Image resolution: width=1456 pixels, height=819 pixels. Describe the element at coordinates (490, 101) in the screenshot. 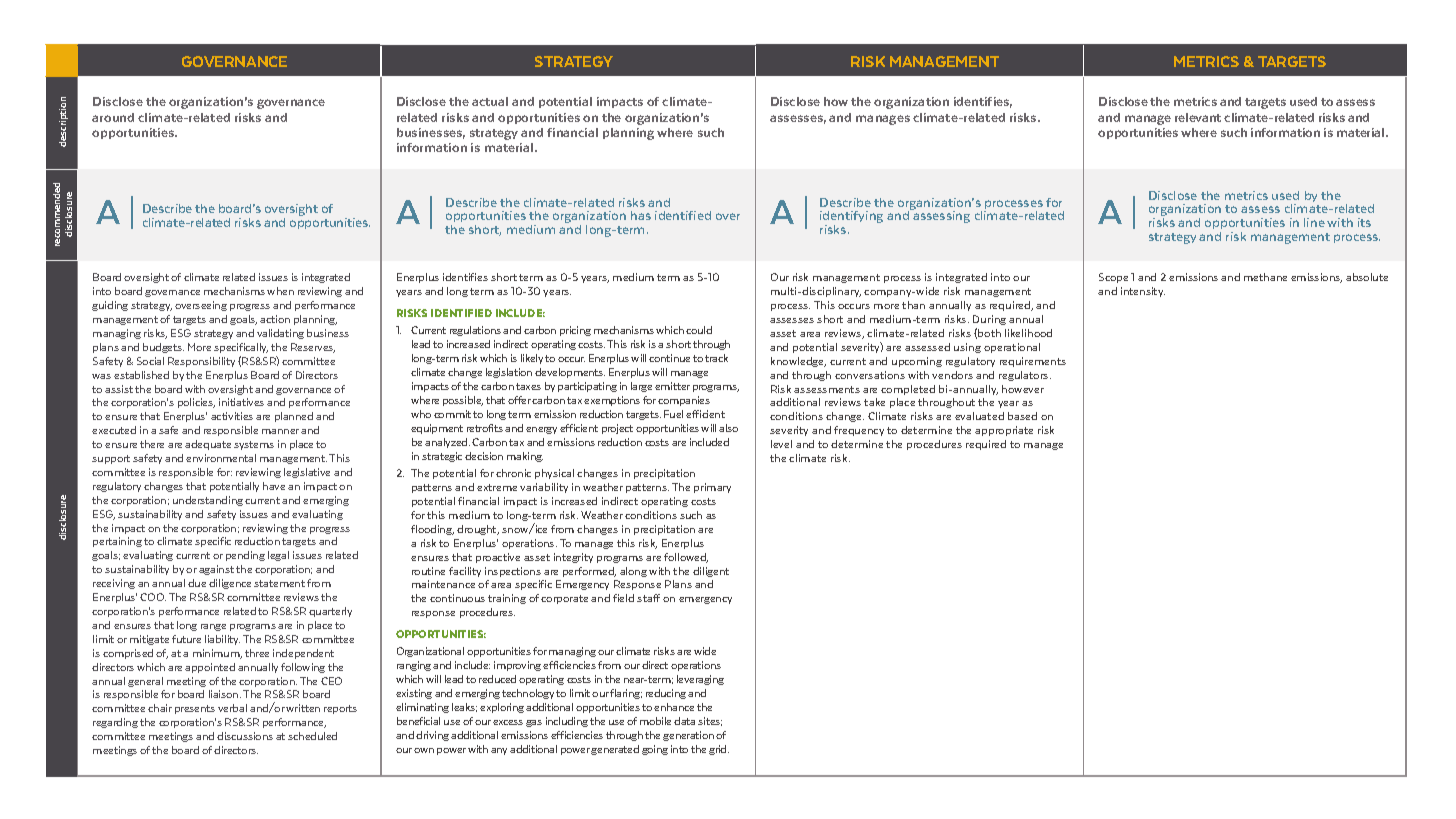

I see `actual` at that location.
